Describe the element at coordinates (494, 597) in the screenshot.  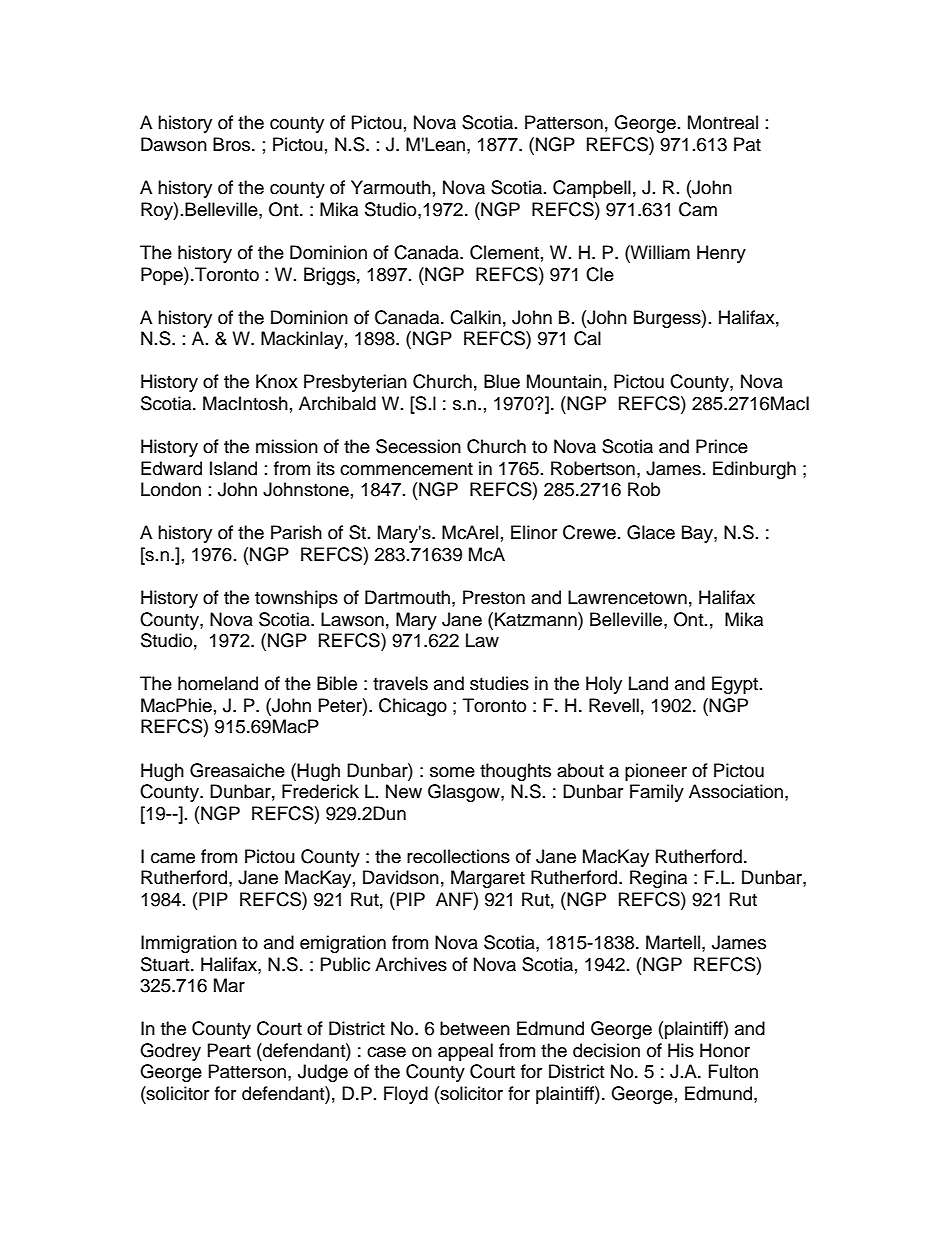
I see `Preston` at that location.
